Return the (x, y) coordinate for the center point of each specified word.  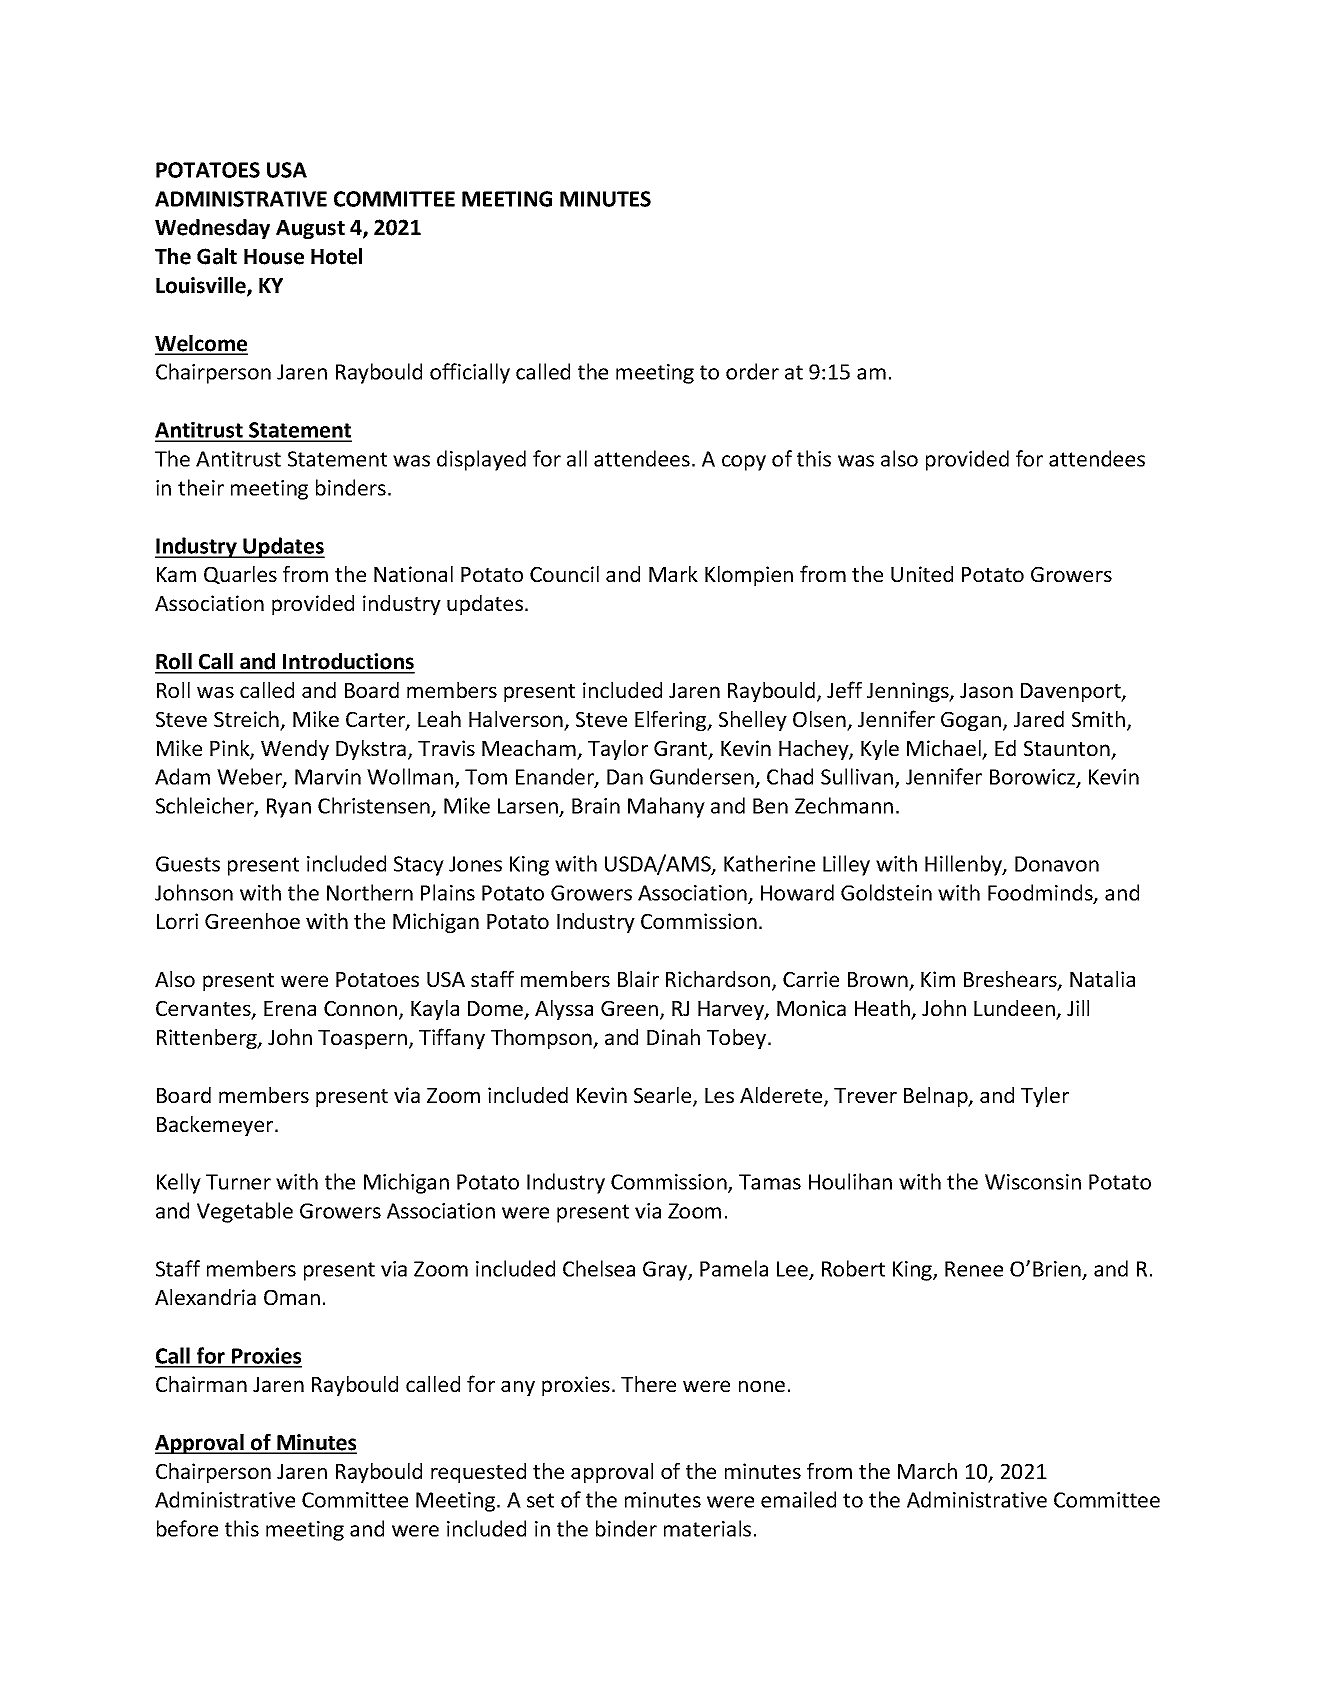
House (274, 257)
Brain (596, 806)
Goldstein (886, 892)
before (187, 1528)
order (752, 371)
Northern (370, 892)
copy (744, 463)
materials (707, 1528)
